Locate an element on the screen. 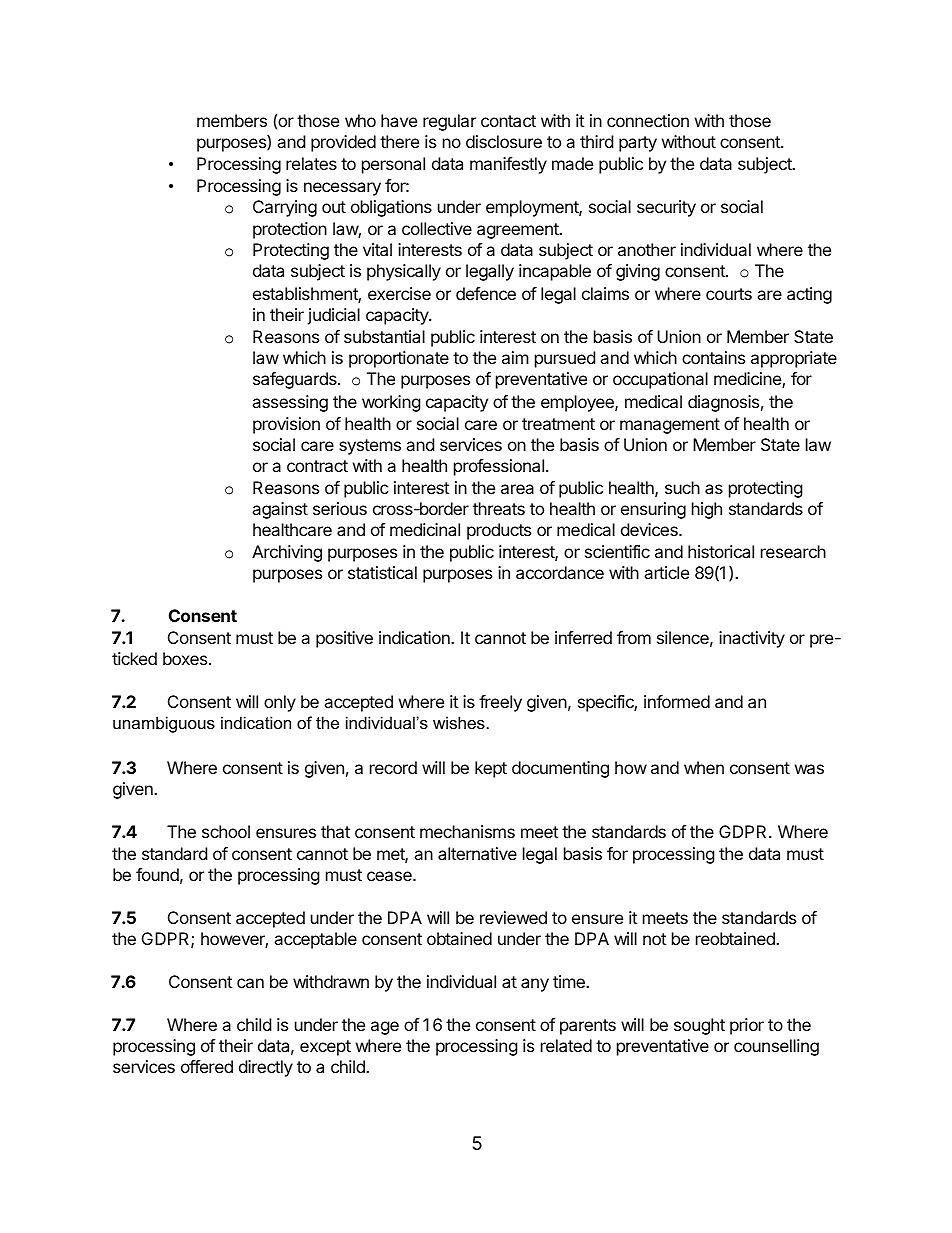  connection is located at coordinates (648, 120).
